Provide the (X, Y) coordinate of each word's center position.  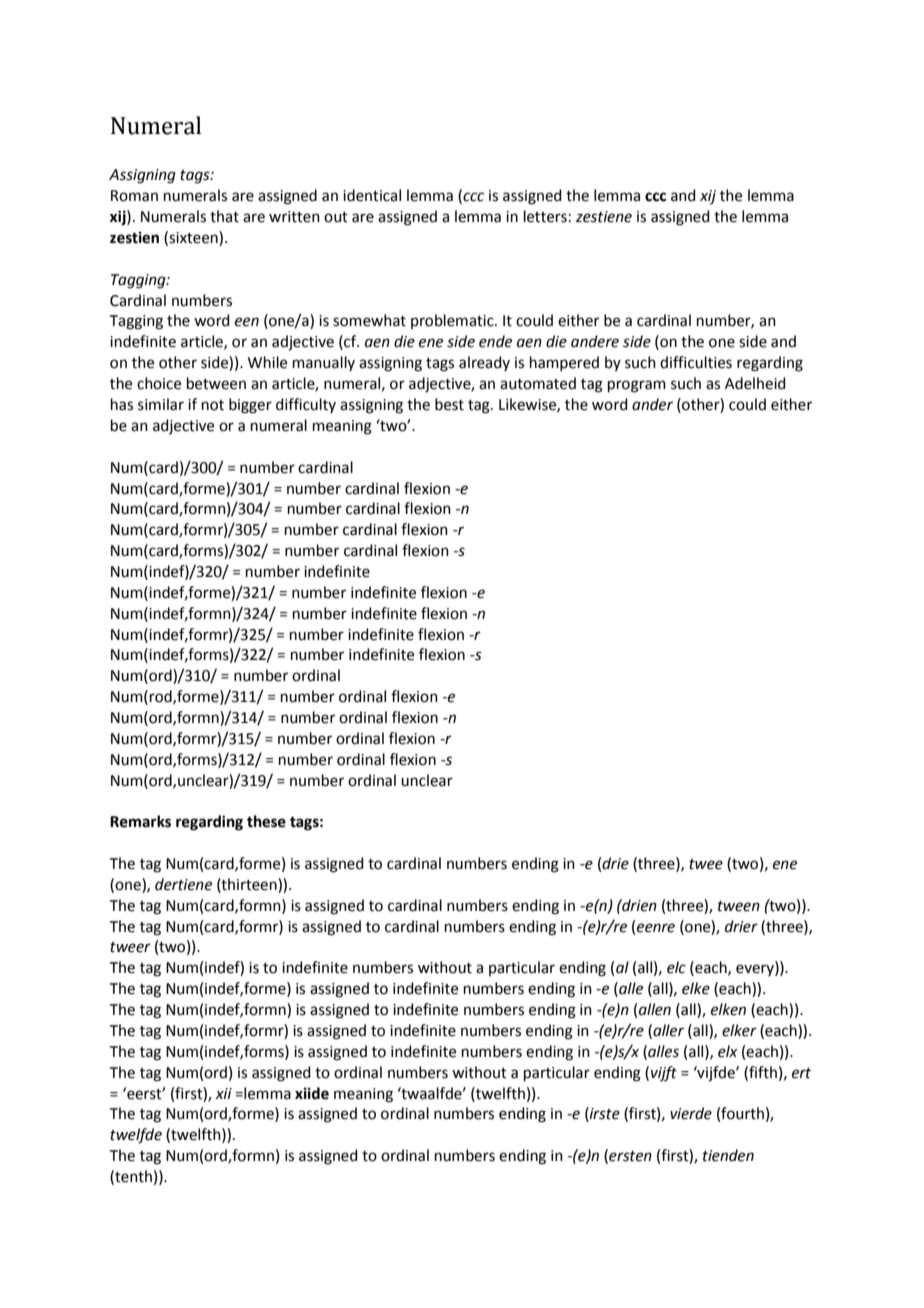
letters (545, 216)
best (449, 404)
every (756, 970)
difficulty (306, 405)
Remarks (140, 821)
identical (372, 195)
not (213, 405)
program (637, 386)
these (266, 821)
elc (676, 967)
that (224, 216)
